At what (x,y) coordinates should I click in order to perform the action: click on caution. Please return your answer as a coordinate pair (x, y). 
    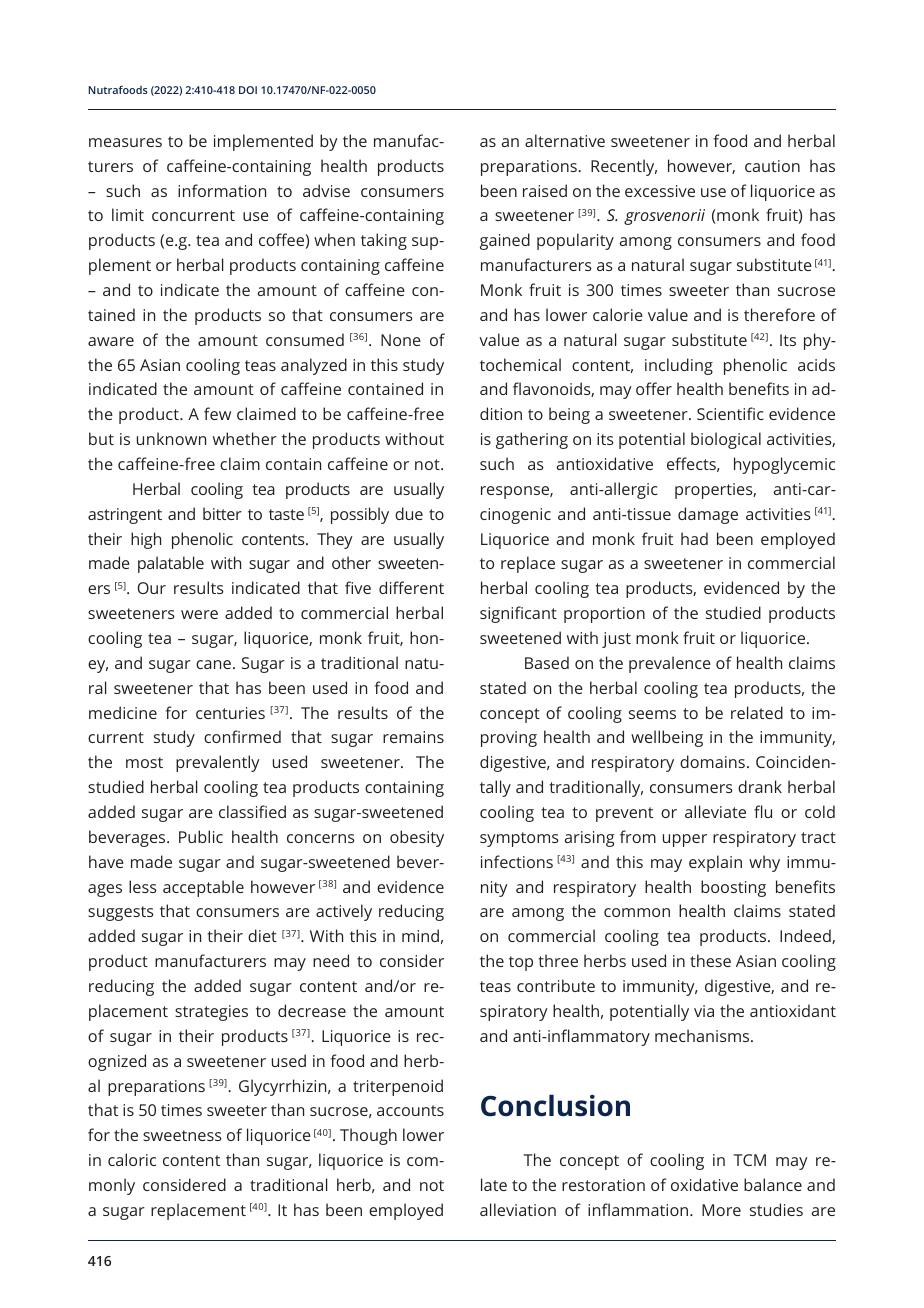
    Looking at the image, I should click on (772, 166).
